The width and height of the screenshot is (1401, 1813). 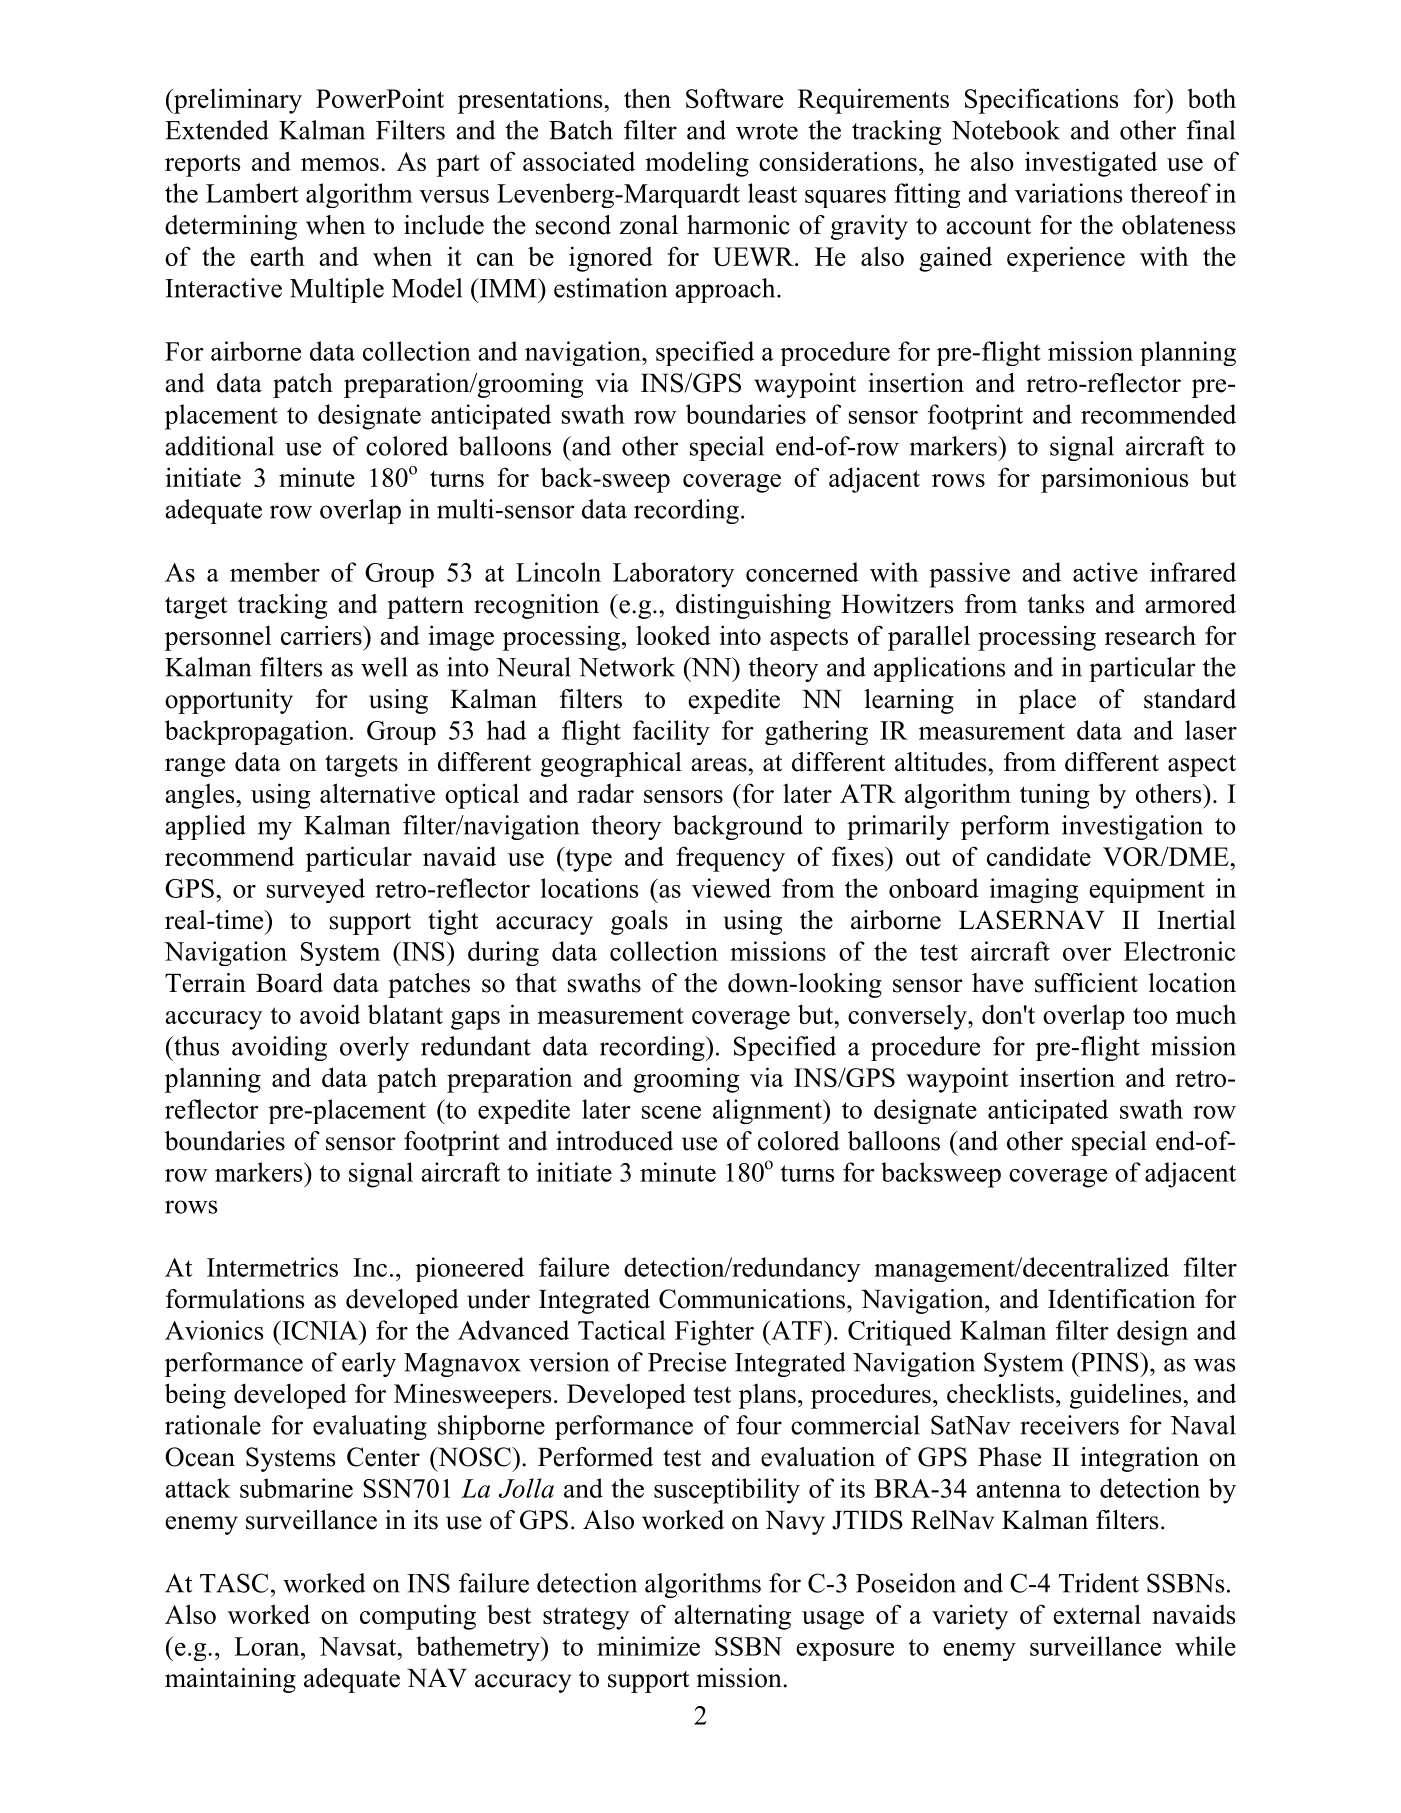 I want to click on research, so click(x=1150, y=635).
